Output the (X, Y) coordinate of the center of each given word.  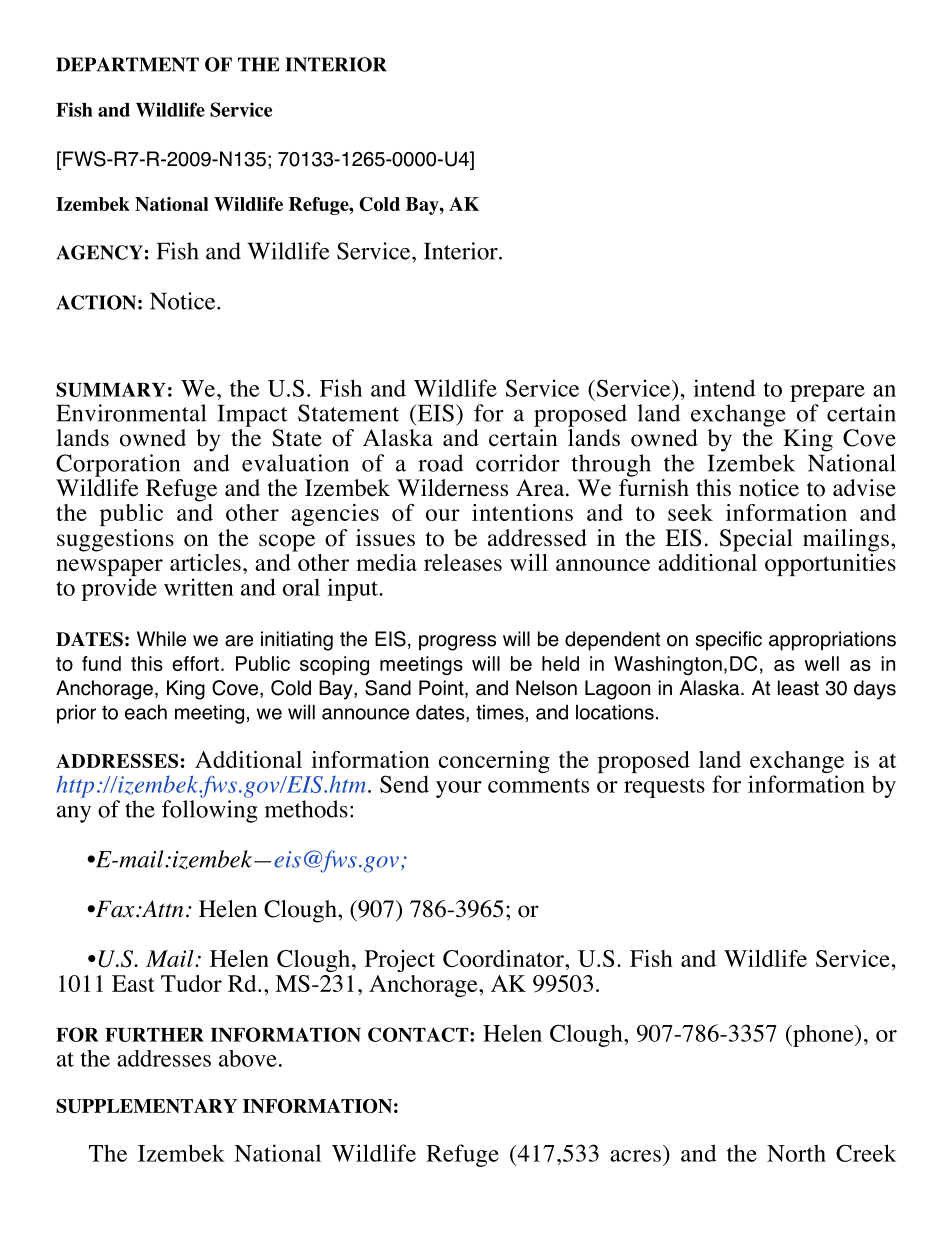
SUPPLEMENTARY (146, 1106)
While (161, 639)
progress (457, 643)
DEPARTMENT (127, 64)
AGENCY (99, 252)
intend (724, 388)
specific (729, 640)
